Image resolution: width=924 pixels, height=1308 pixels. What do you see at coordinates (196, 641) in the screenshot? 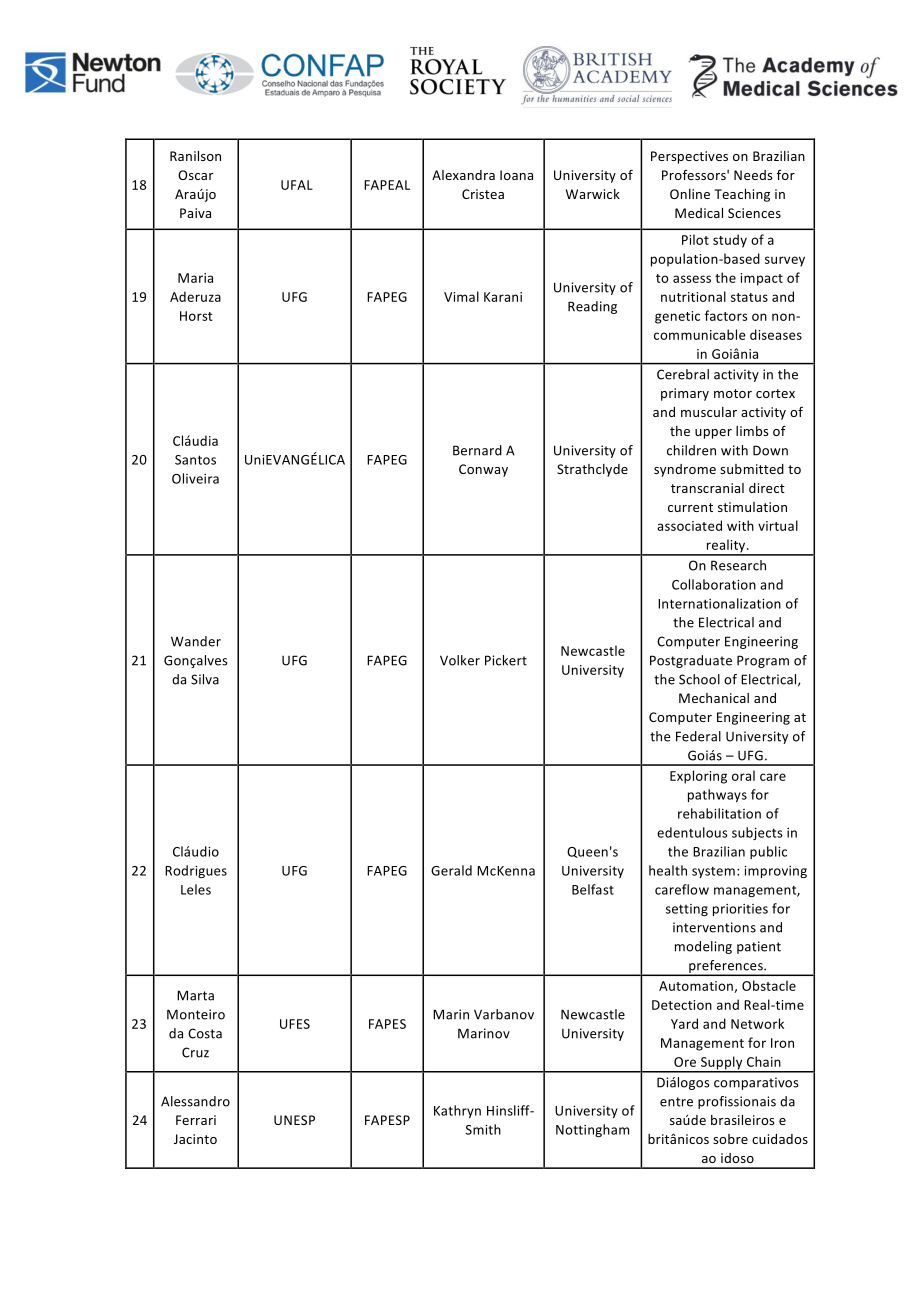
I see `Wander` at bounding box center [196, 641].
